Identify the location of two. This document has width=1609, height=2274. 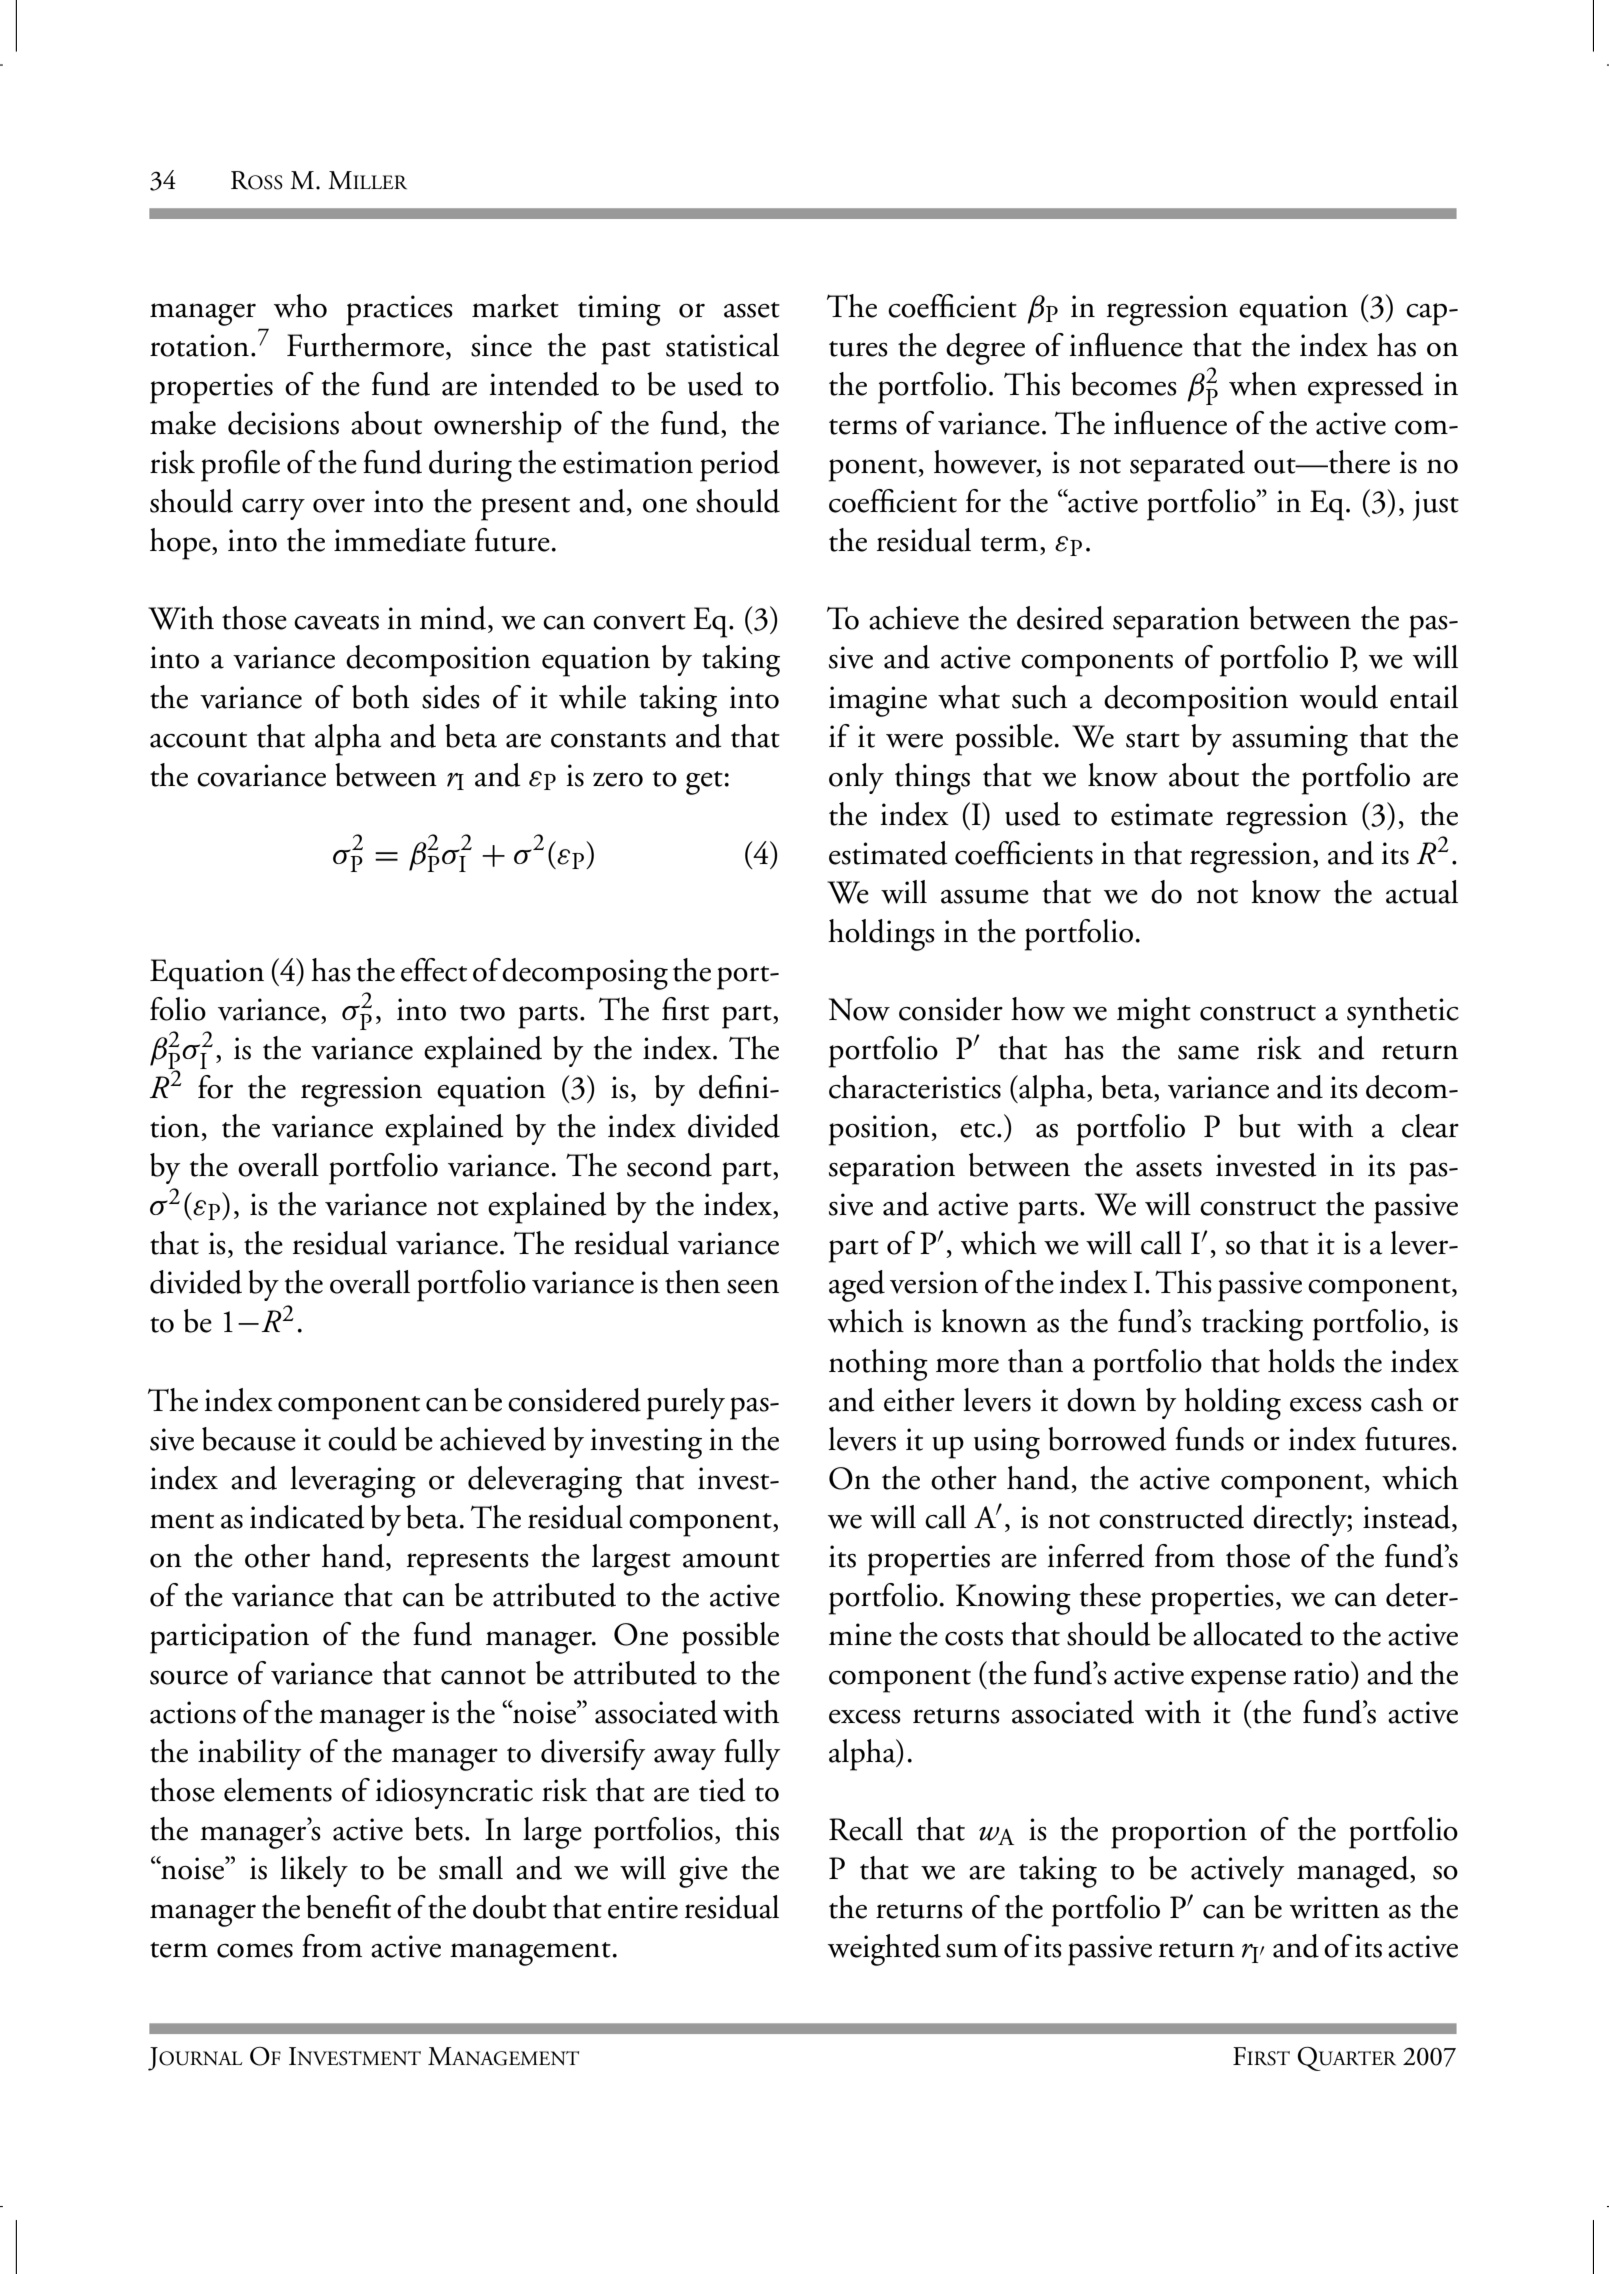
(482, 1013).
